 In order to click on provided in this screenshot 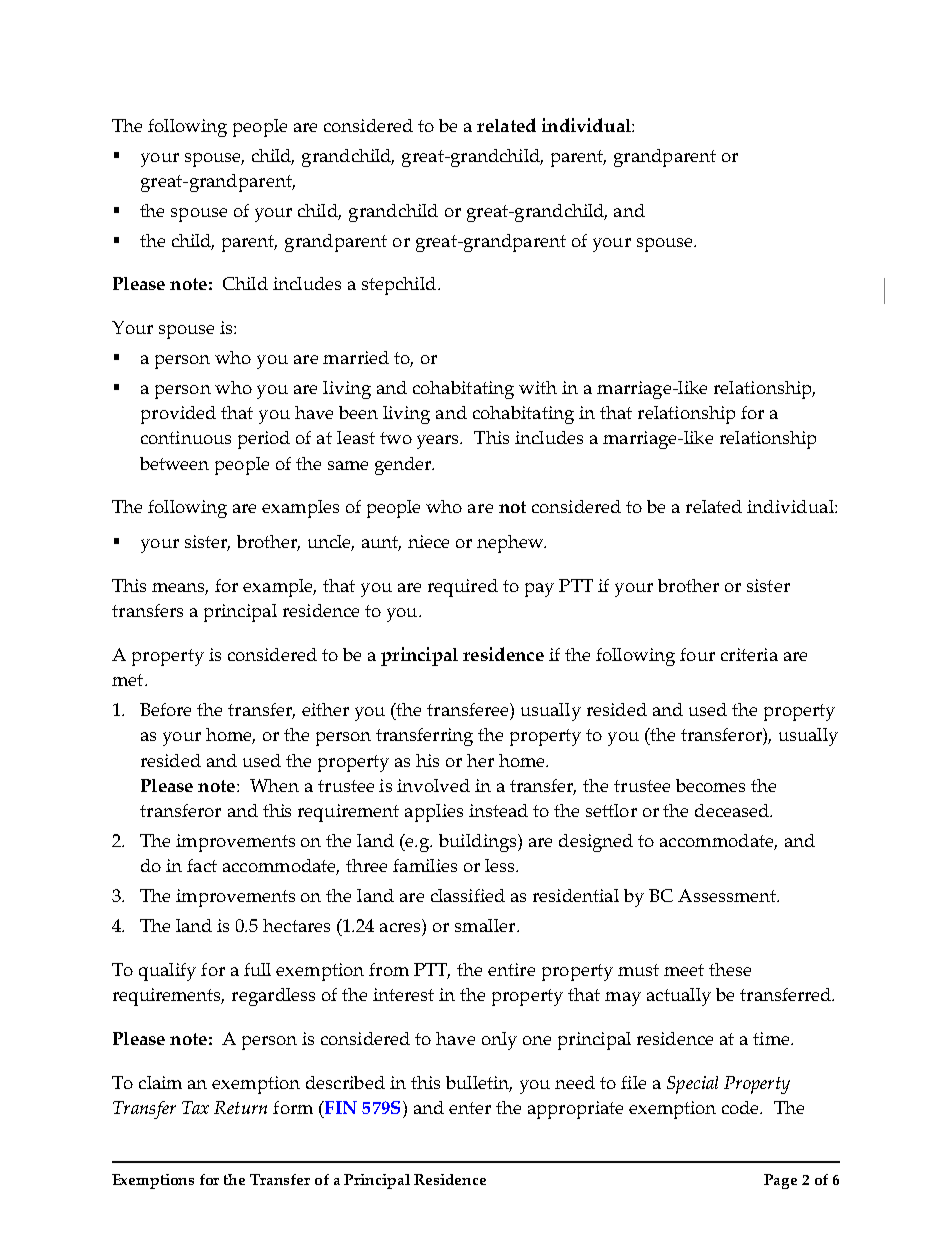, I will do `click(178, 415)`.
